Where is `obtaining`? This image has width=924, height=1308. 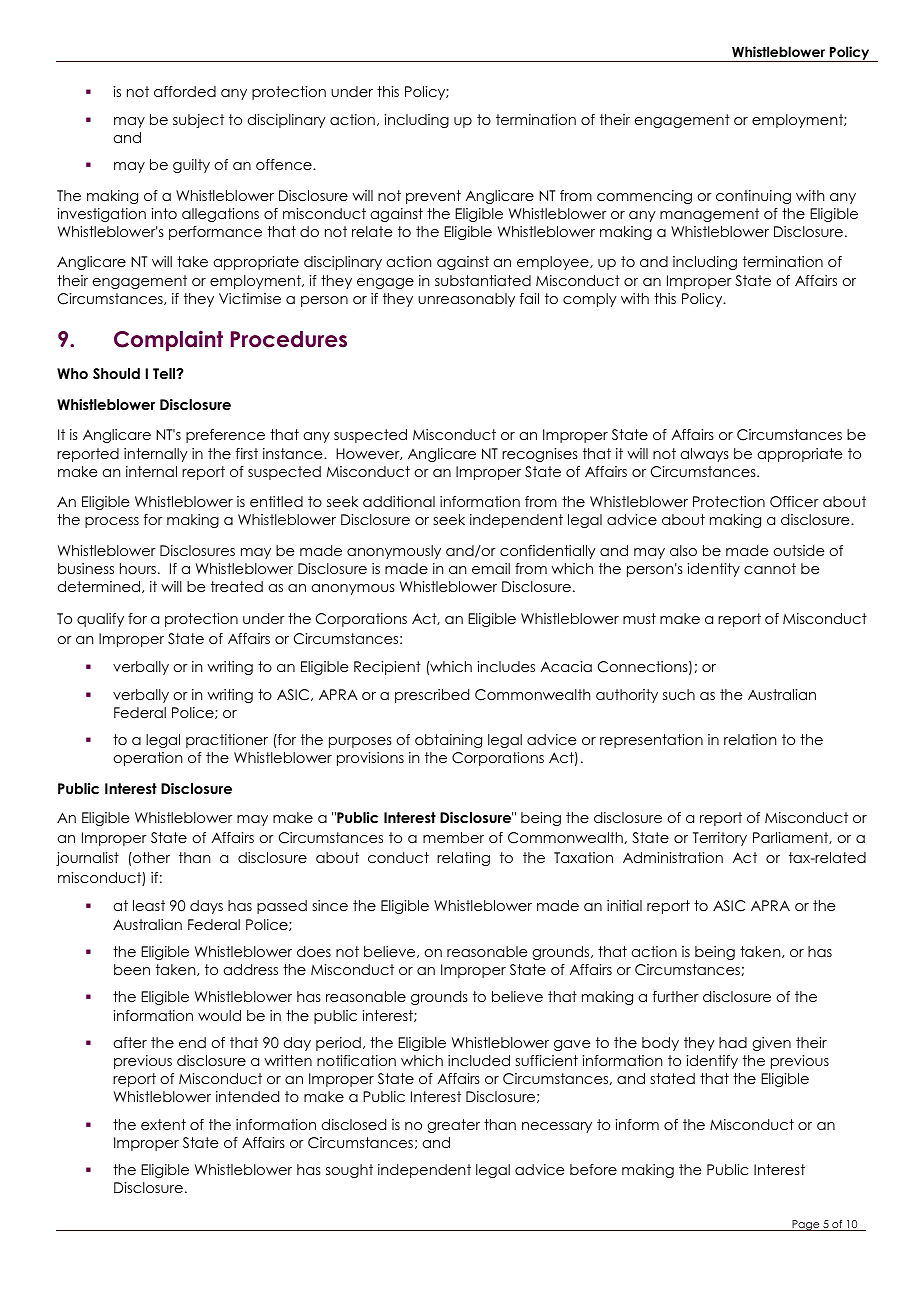
obtaining is located at coordinates (448, 741).
